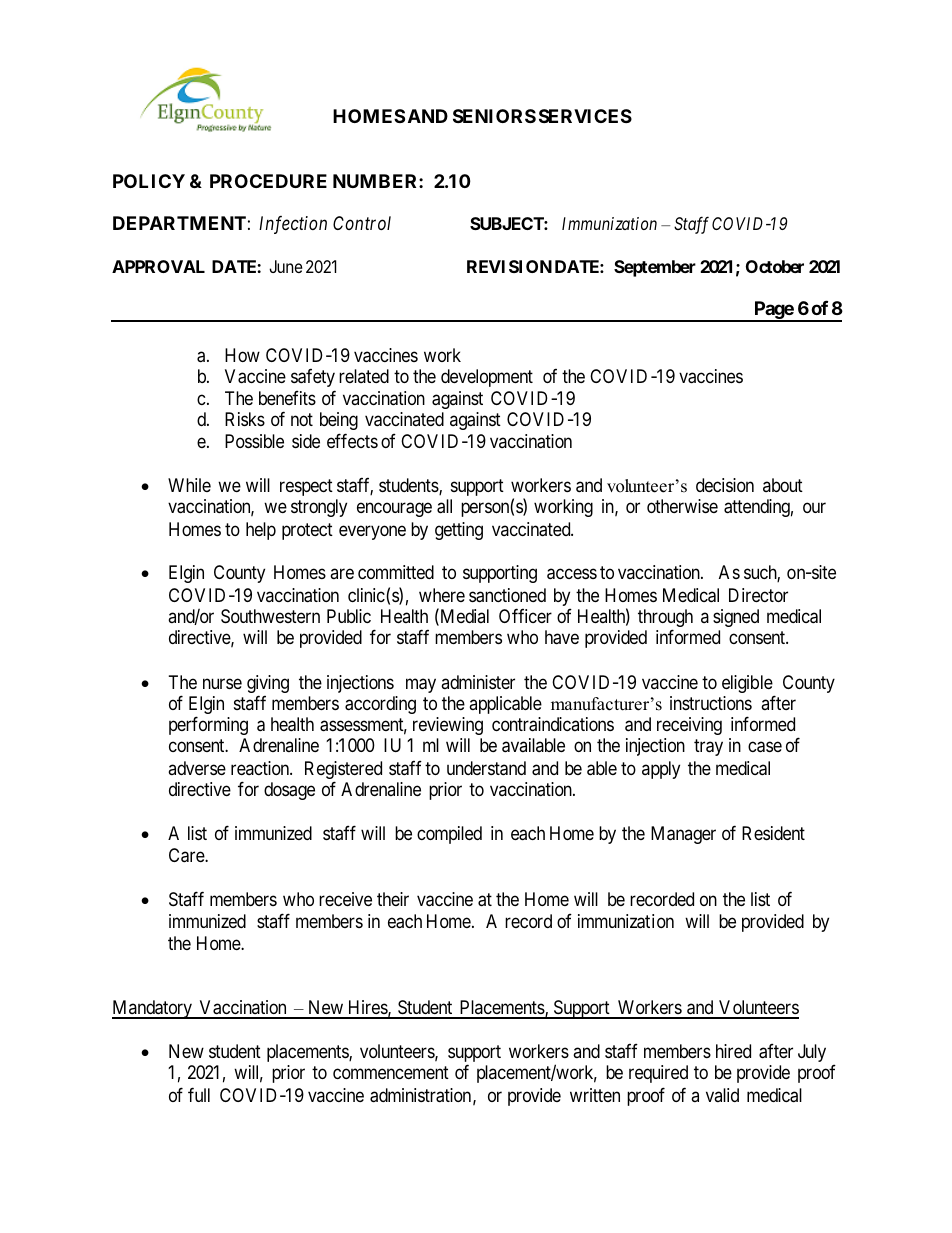  I want to click on Southwestern, so click(270, 616).
